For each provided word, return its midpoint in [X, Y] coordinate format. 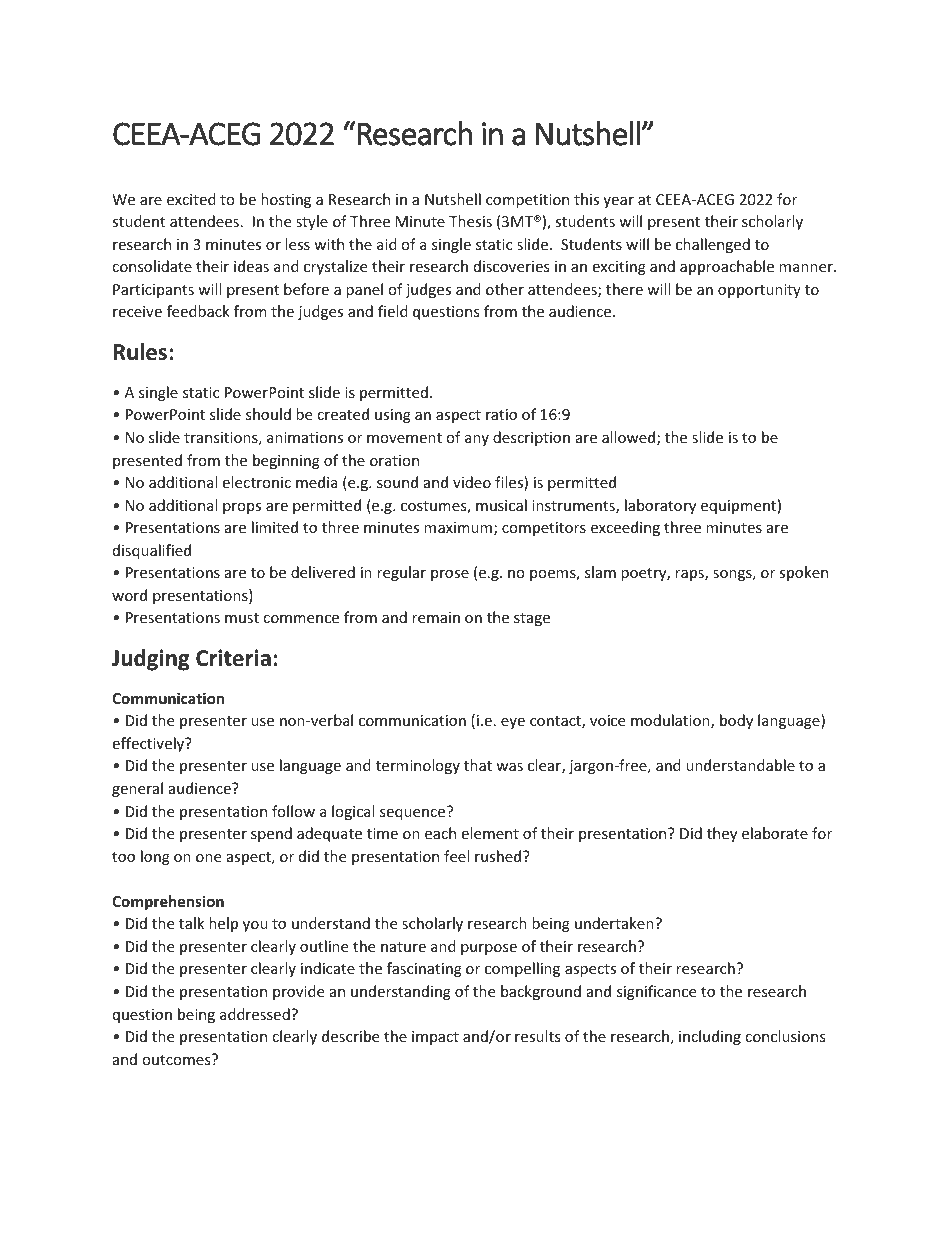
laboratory [660, 506]
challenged [713, 245]
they [722, 834]
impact [435, 1038]
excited [191, 199]
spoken [803, 573]
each [440, 833]
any [477, 440]
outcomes [177, 1059]
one [208, 858]
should [268, 414]
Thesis [470, 221]
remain [436, 617]
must [242, 618]
